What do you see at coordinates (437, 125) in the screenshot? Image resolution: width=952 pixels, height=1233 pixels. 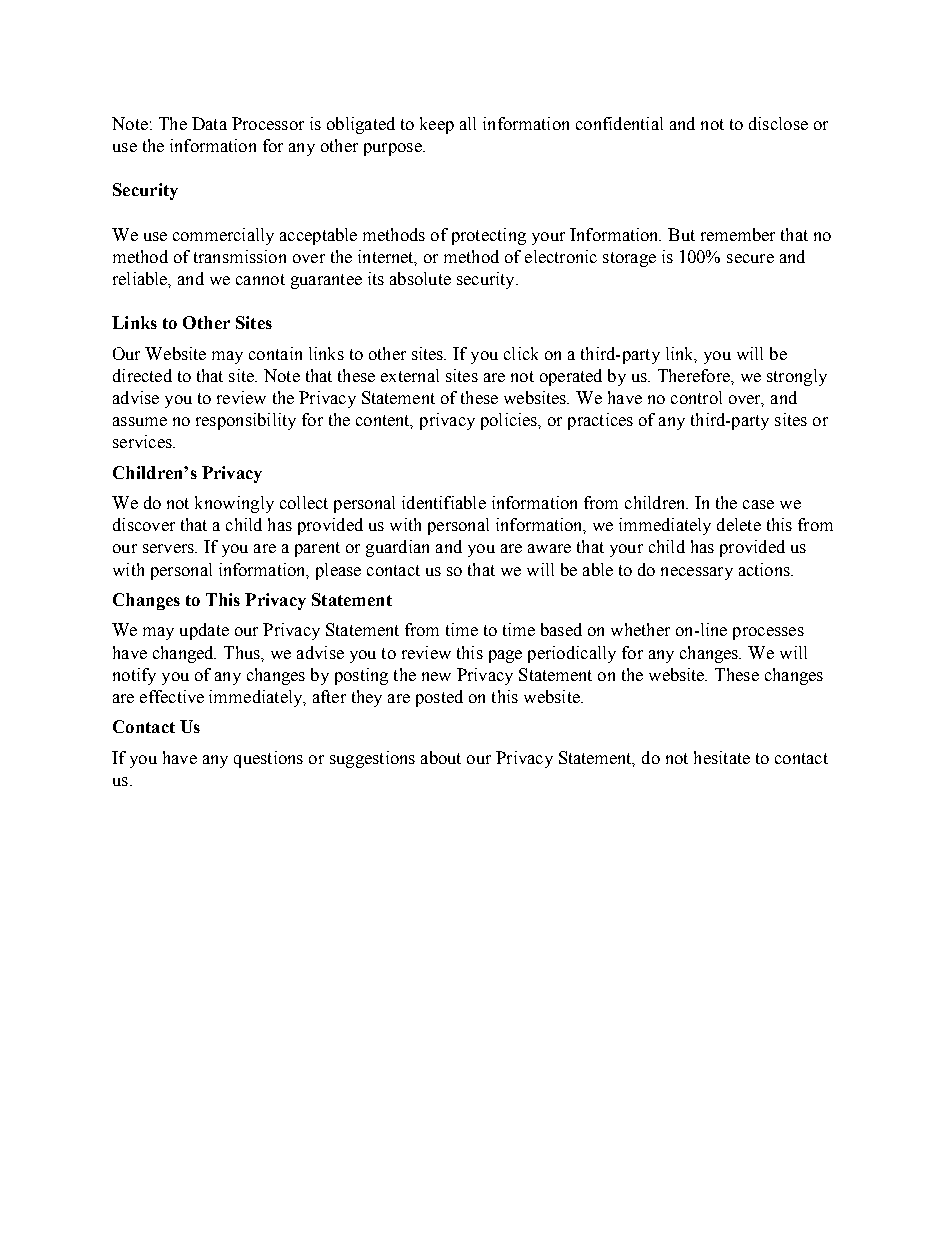 I see `keep` at bounding box center [437, 125].
